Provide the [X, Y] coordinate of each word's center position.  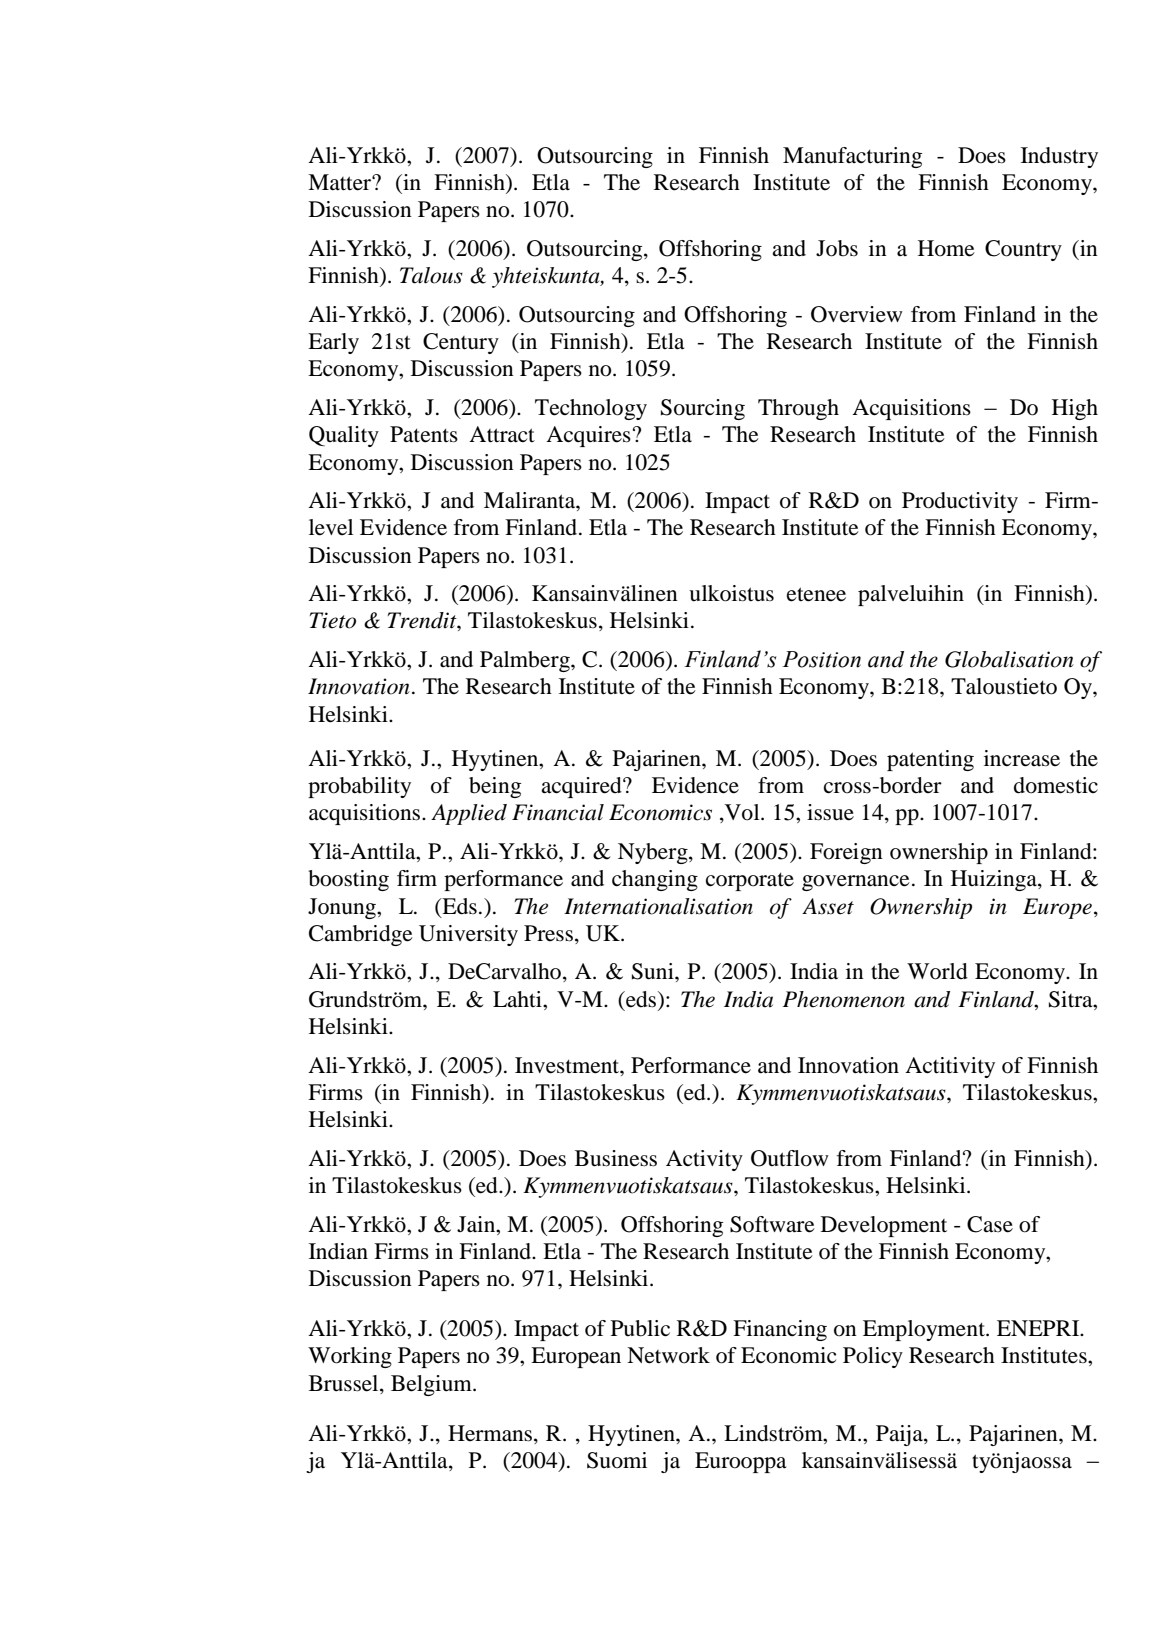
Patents [424, 434]
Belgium [432, 1385]
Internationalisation [658, 906]
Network [668, 1355]
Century [461, 343]
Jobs [837, 248]
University [468, 935]
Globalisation [1009, 659]
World [937, 971]
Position [821, 659]
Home [946, 248]
